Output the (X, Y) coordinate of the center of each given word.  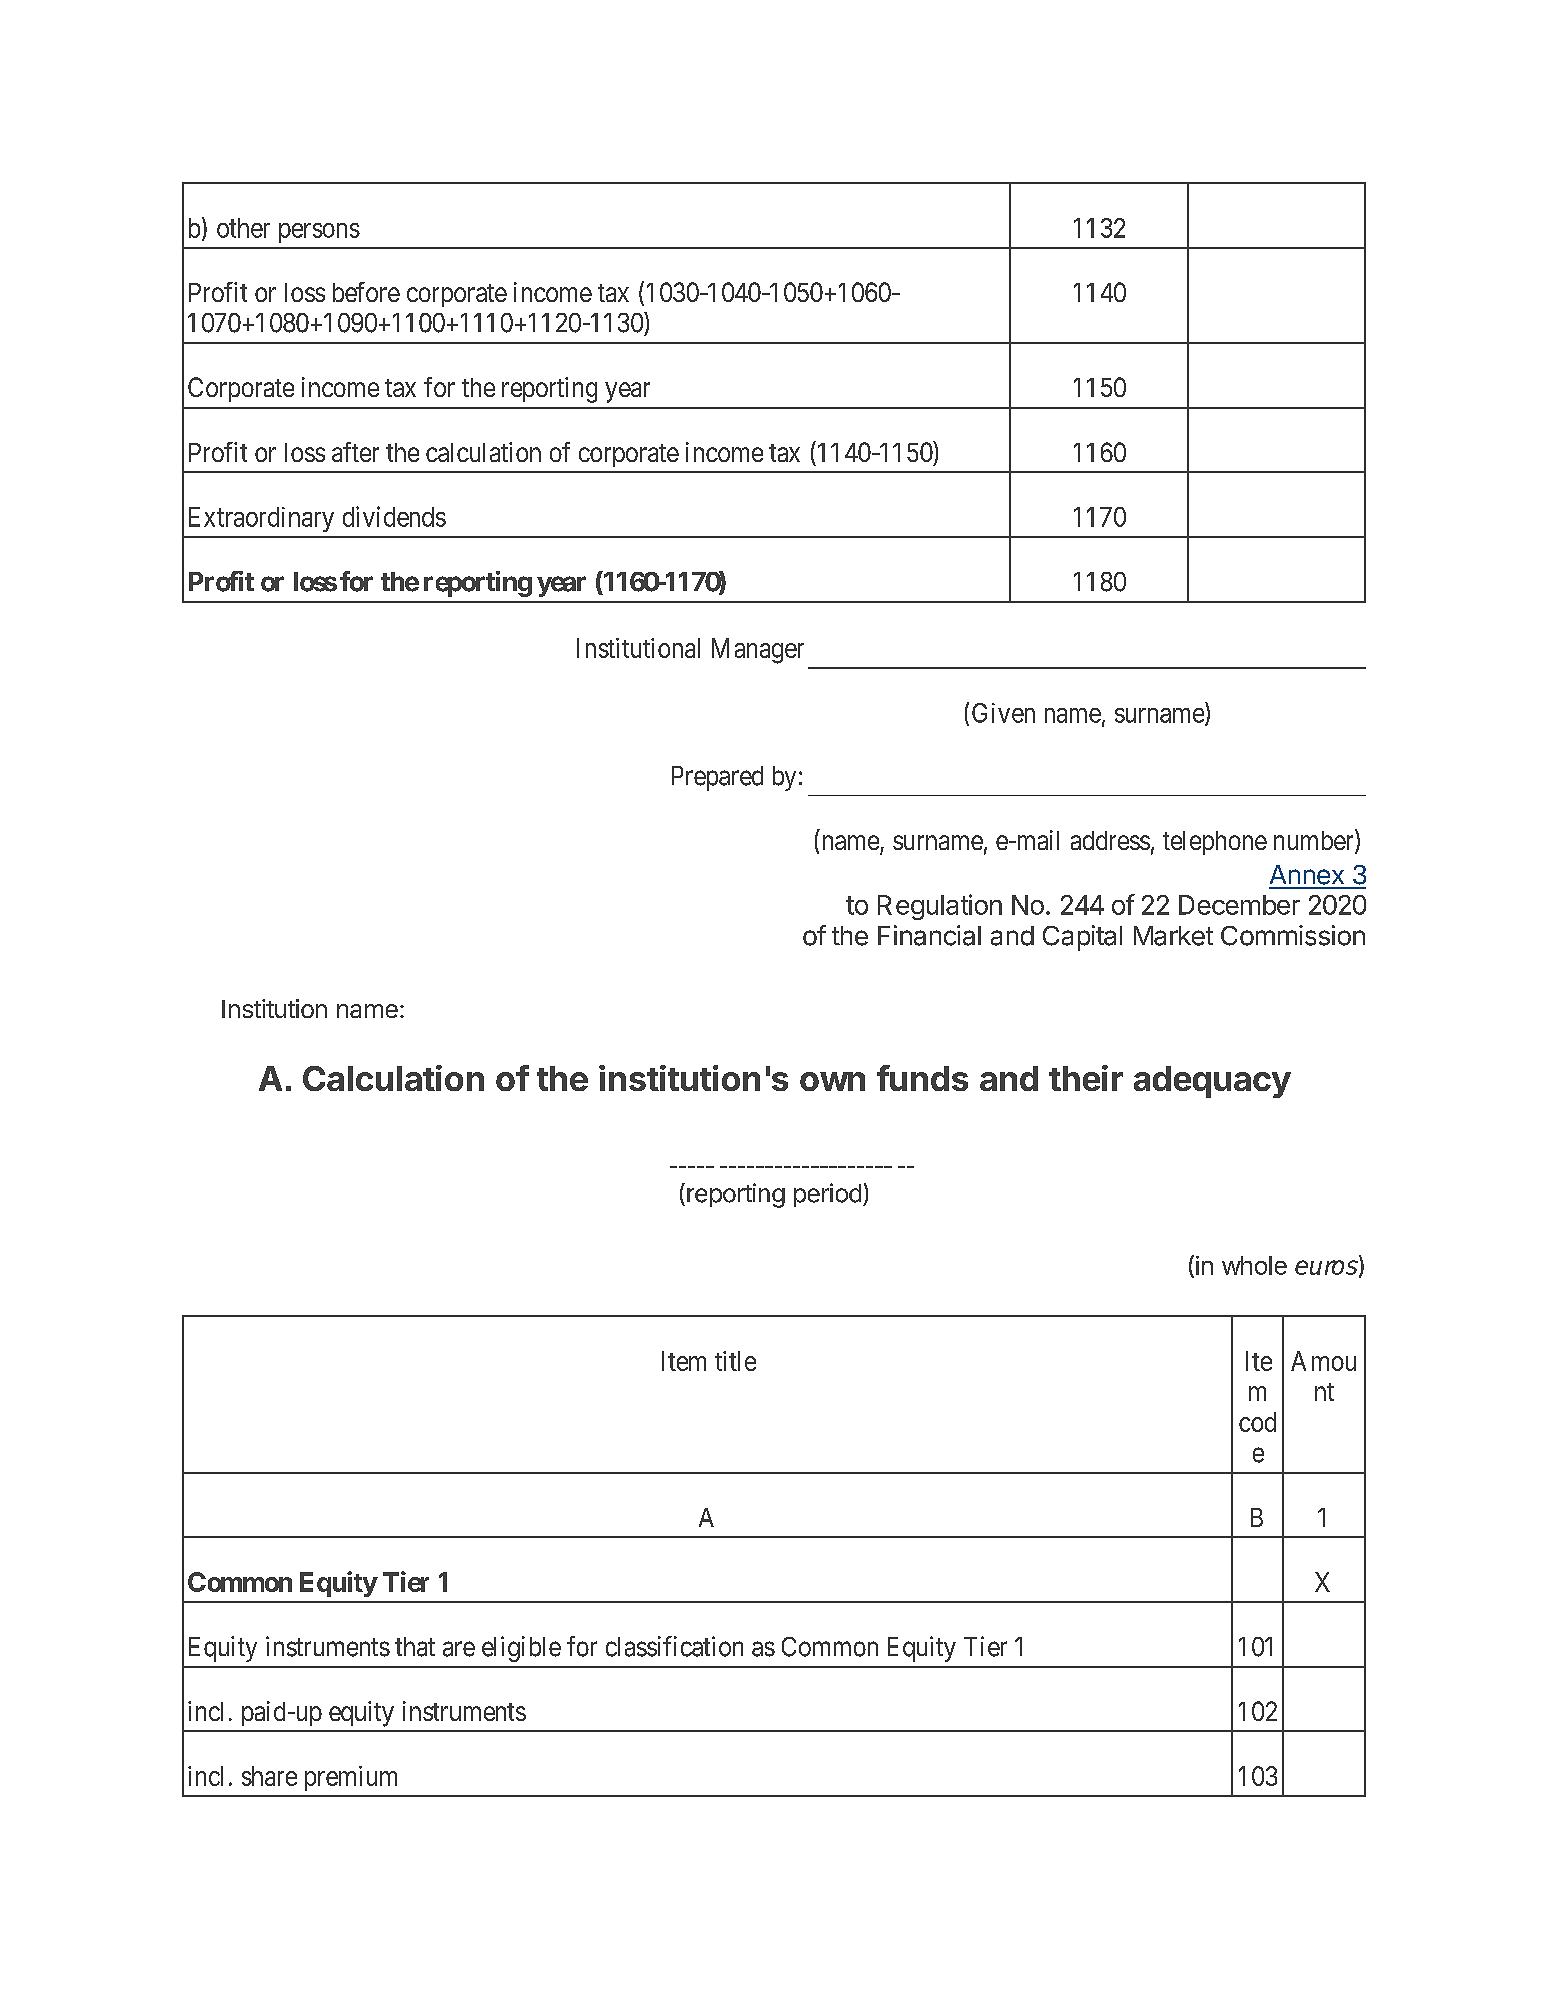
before (366, 292)
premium (351, 1778)
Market (1173, 936)
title (735, 1361)
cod (1257, 1422)
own (832, 1081)
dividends (394, 516)
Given (1003, 713)
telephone (1215, 843)
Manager (758, 651)
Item (684, 1361)
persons (319, 233)
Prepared (717, 778)
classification (674, 1646)
